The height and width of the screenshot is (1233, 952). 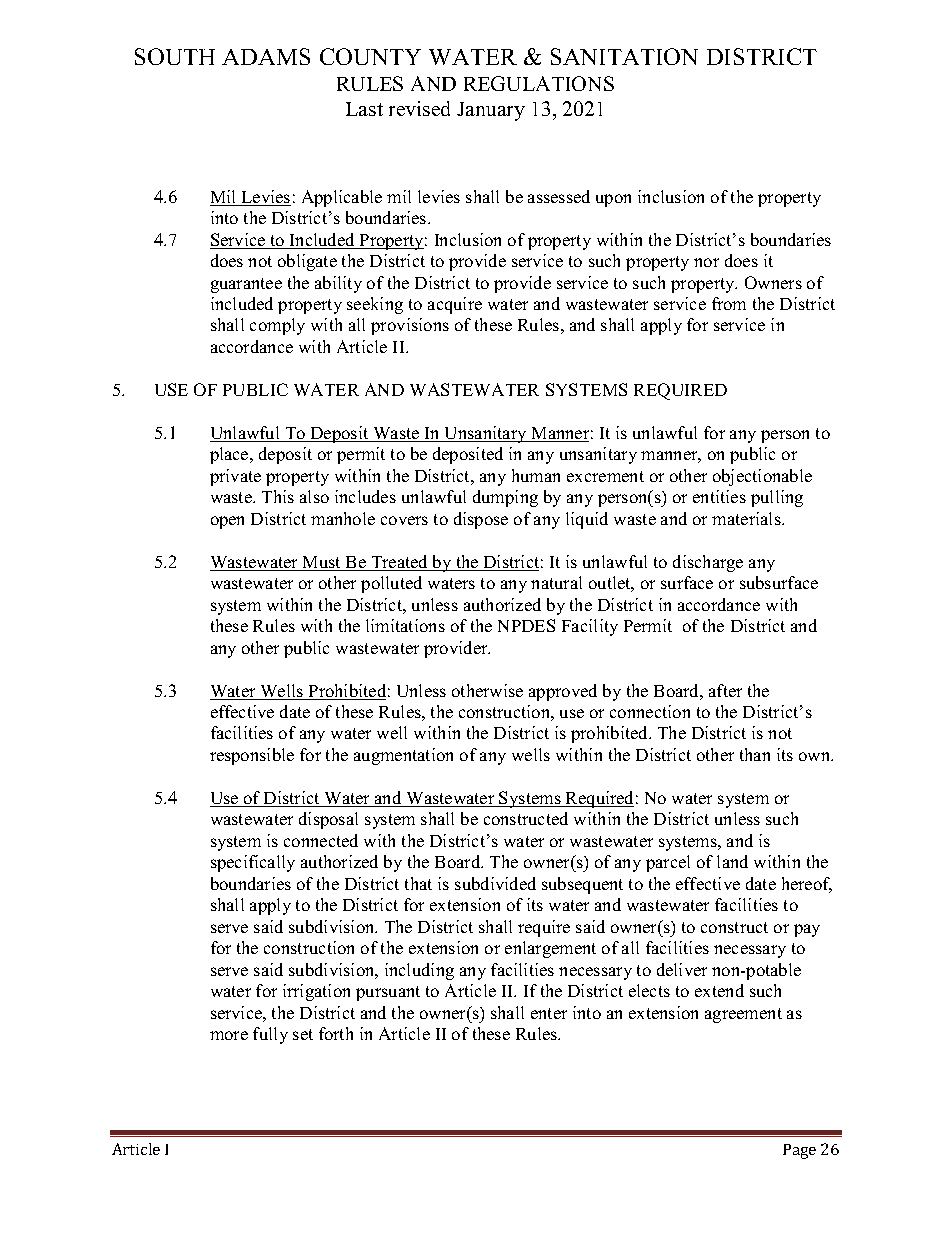 What do you see at coordinates (481, 520) in the screenshot?
I see `dispose` at bounding box center [481, 520].
